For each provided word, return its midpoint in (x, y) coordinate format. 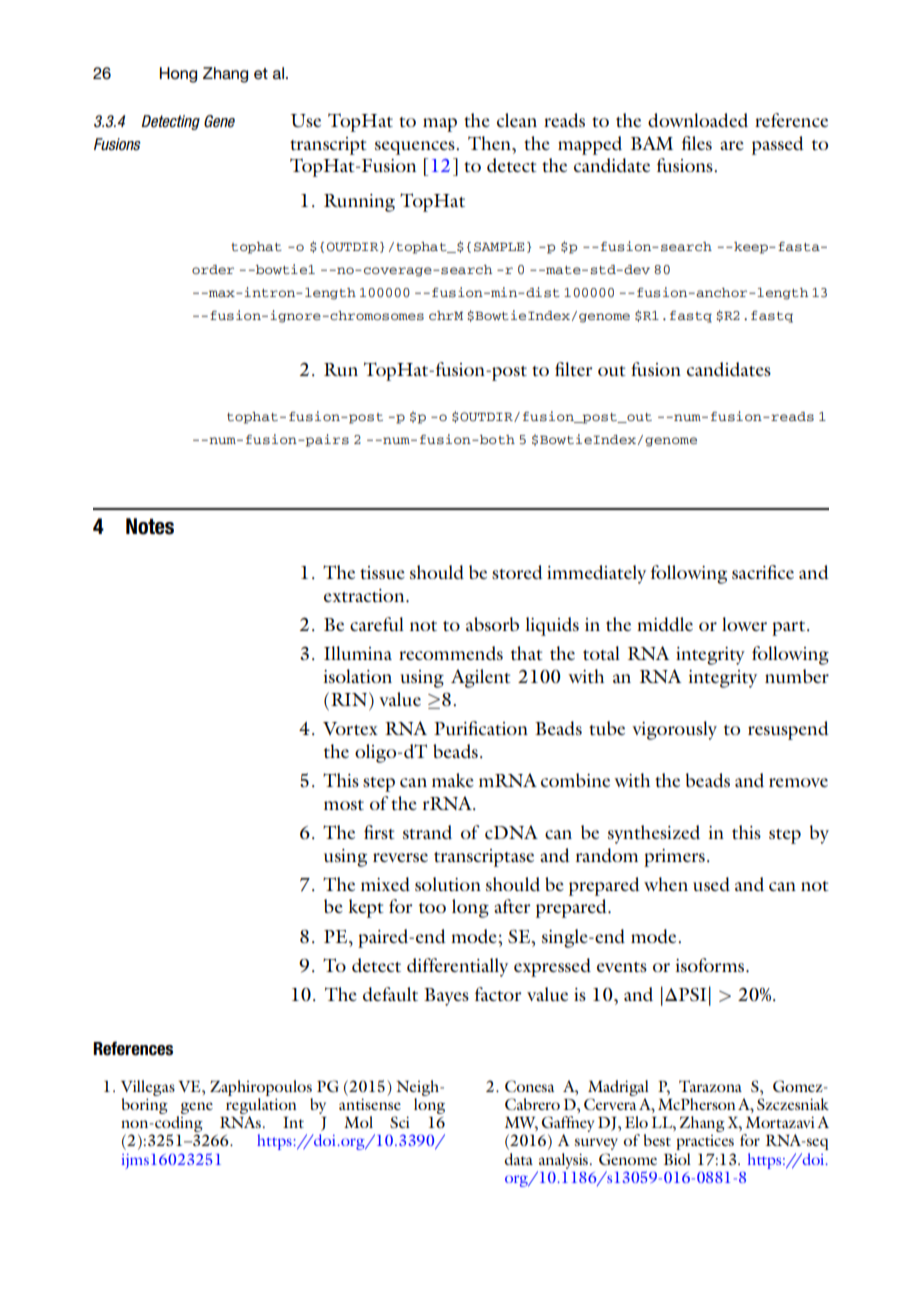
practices (705, 1142)
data (519, 1159)
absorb (492, 624)
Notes (150, 526)
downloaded (698, 120)
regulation (261, 1106)
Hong (178, 75)
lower (744, 624)
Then (490, 143)
